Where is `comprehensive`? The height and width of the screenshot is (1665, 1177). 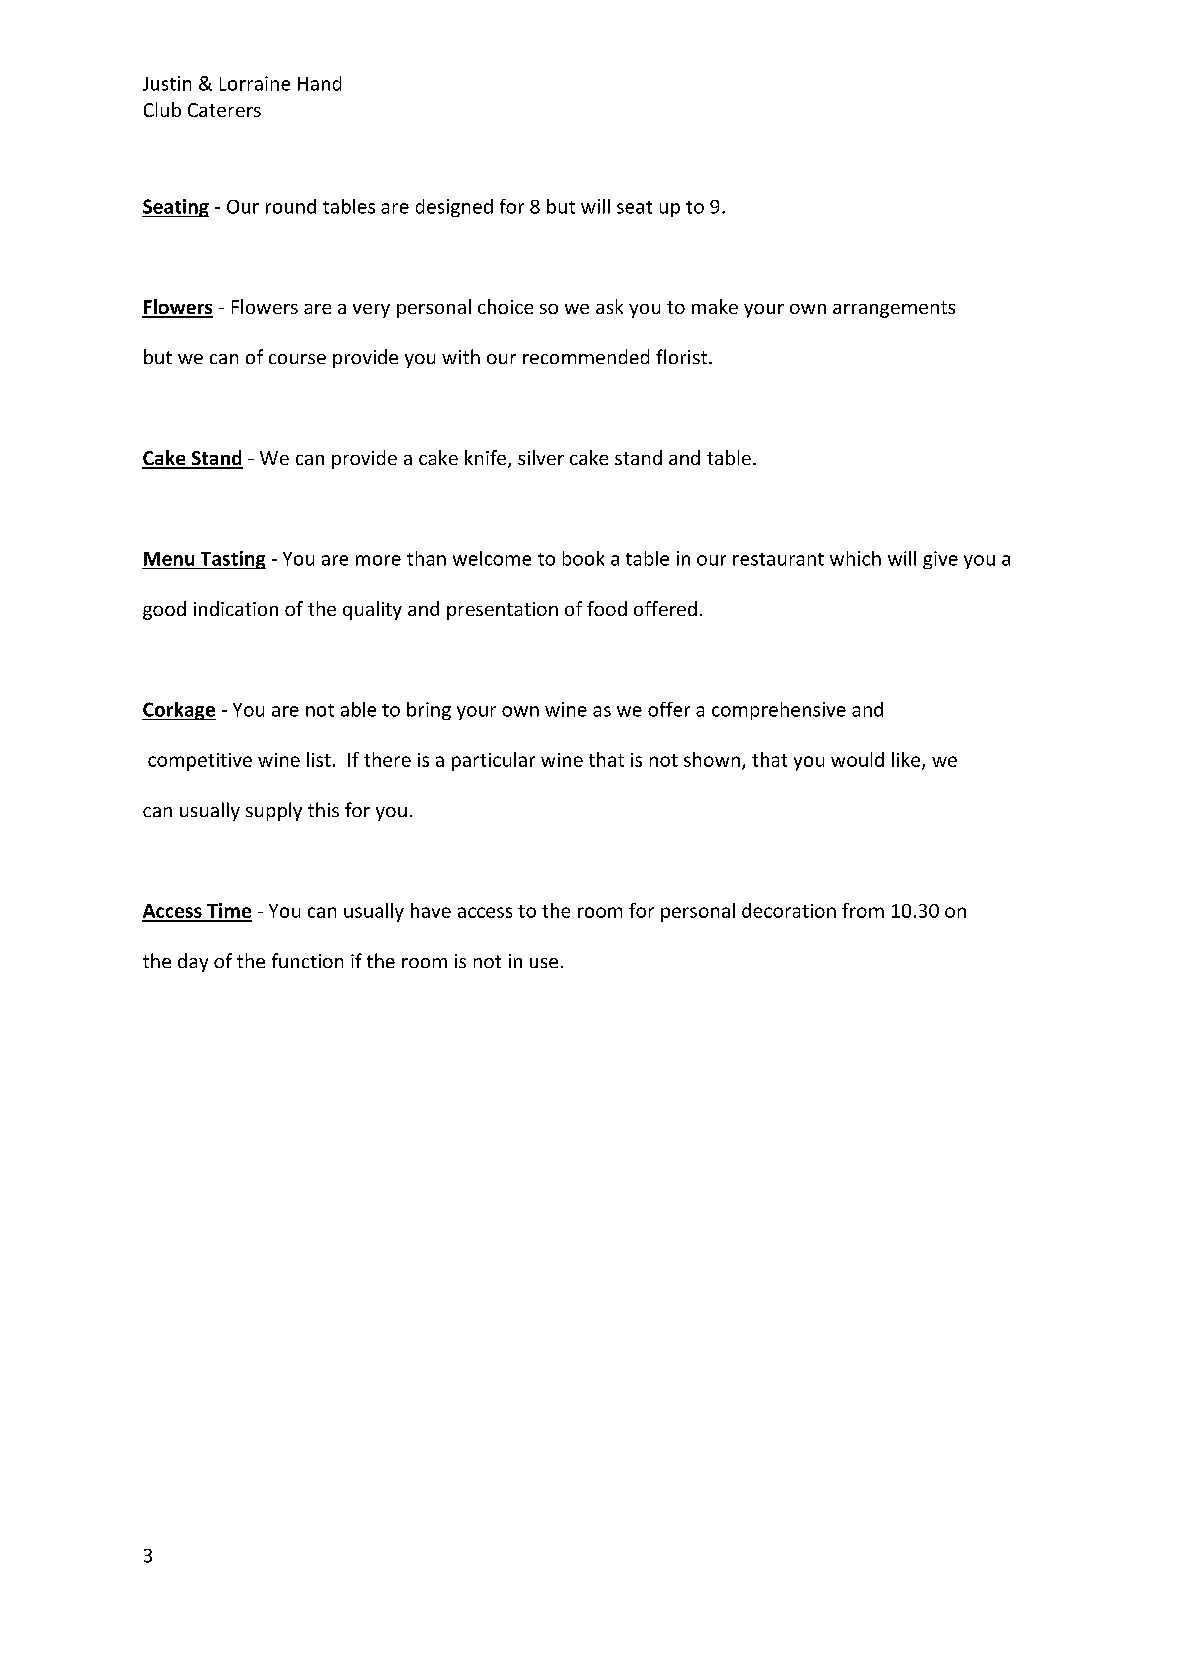
comprehensive is located at coordinates (779, 711).
